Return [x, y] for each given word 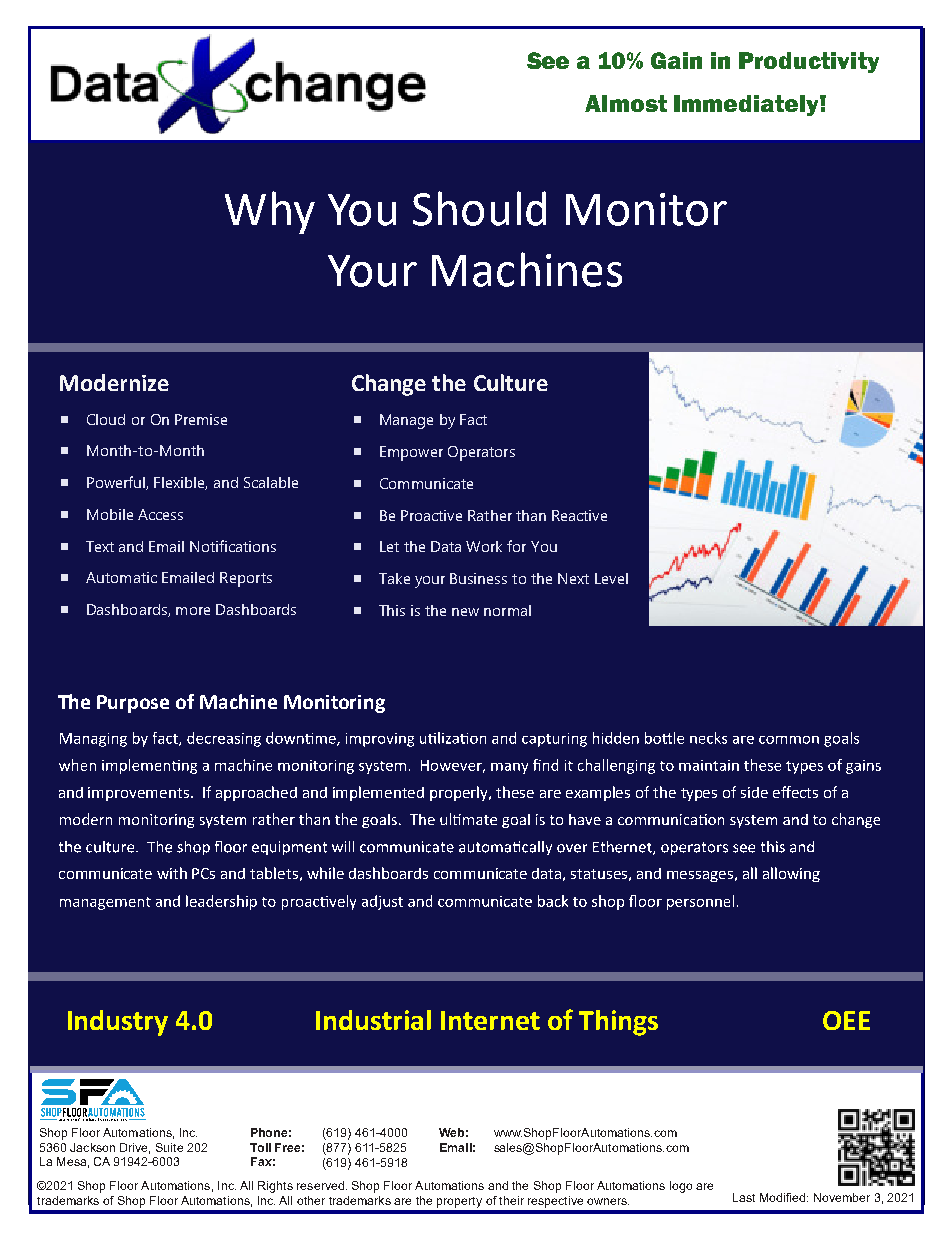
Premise [201, 419]
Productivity [809, 62]
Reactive [579, 515]
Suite [169, 1147]
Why [270, 212]
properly [460, 793]
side [754, 792]
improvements [140, 794]
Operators [481, 453]
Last [744, 1197]
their [511, 1200]
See [548, 60]
